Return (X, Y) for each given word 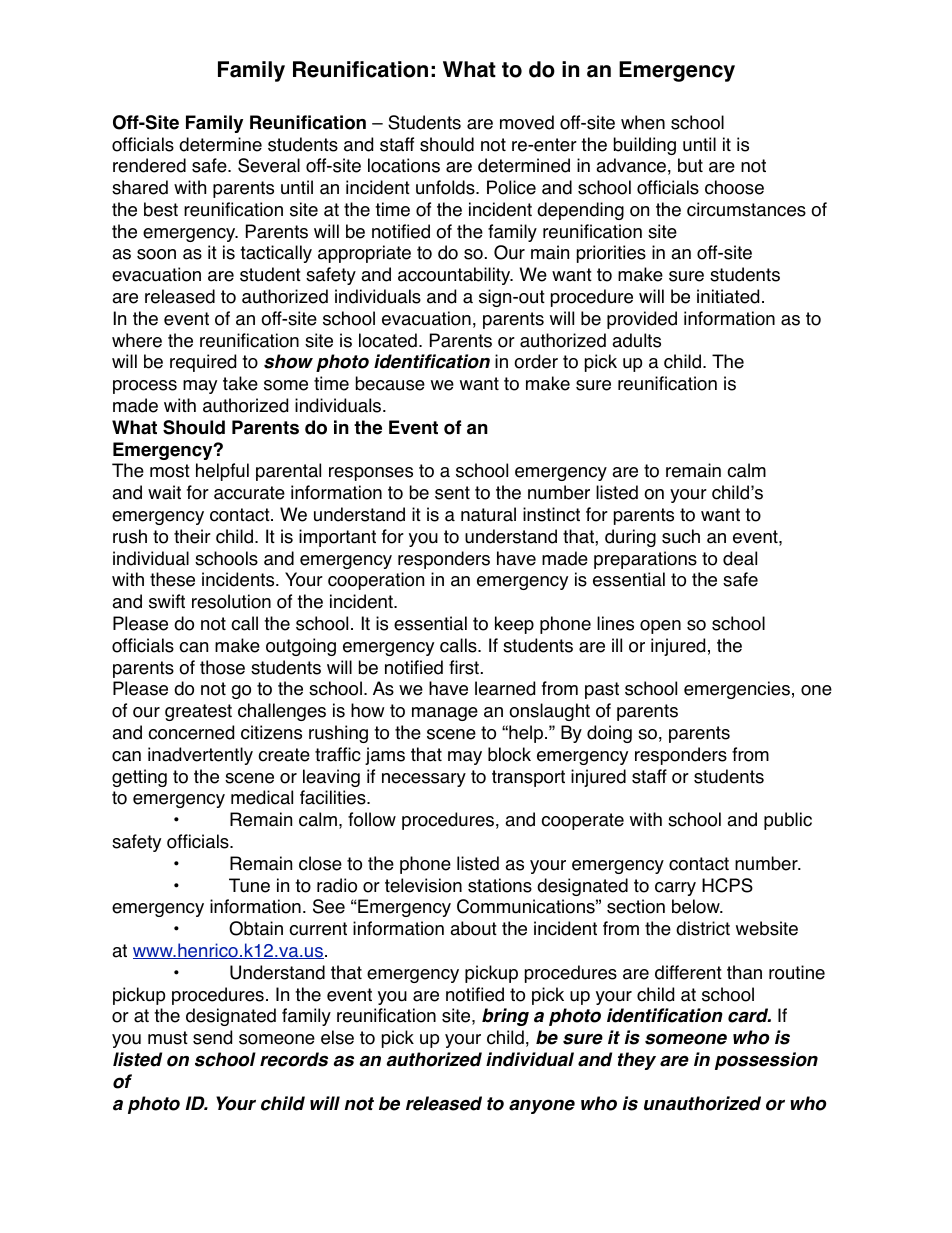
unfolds (446, 187)
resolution (231, 601)
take (240, 383)
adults (636, 340)
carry (675, 889)
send (212, 1037)
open (660, 627)
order (536, 361)
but (690, 165)
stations (500, 885)
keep (514, 625)
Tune (249, 885)
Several (269, 165)
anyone (542, 1106)
